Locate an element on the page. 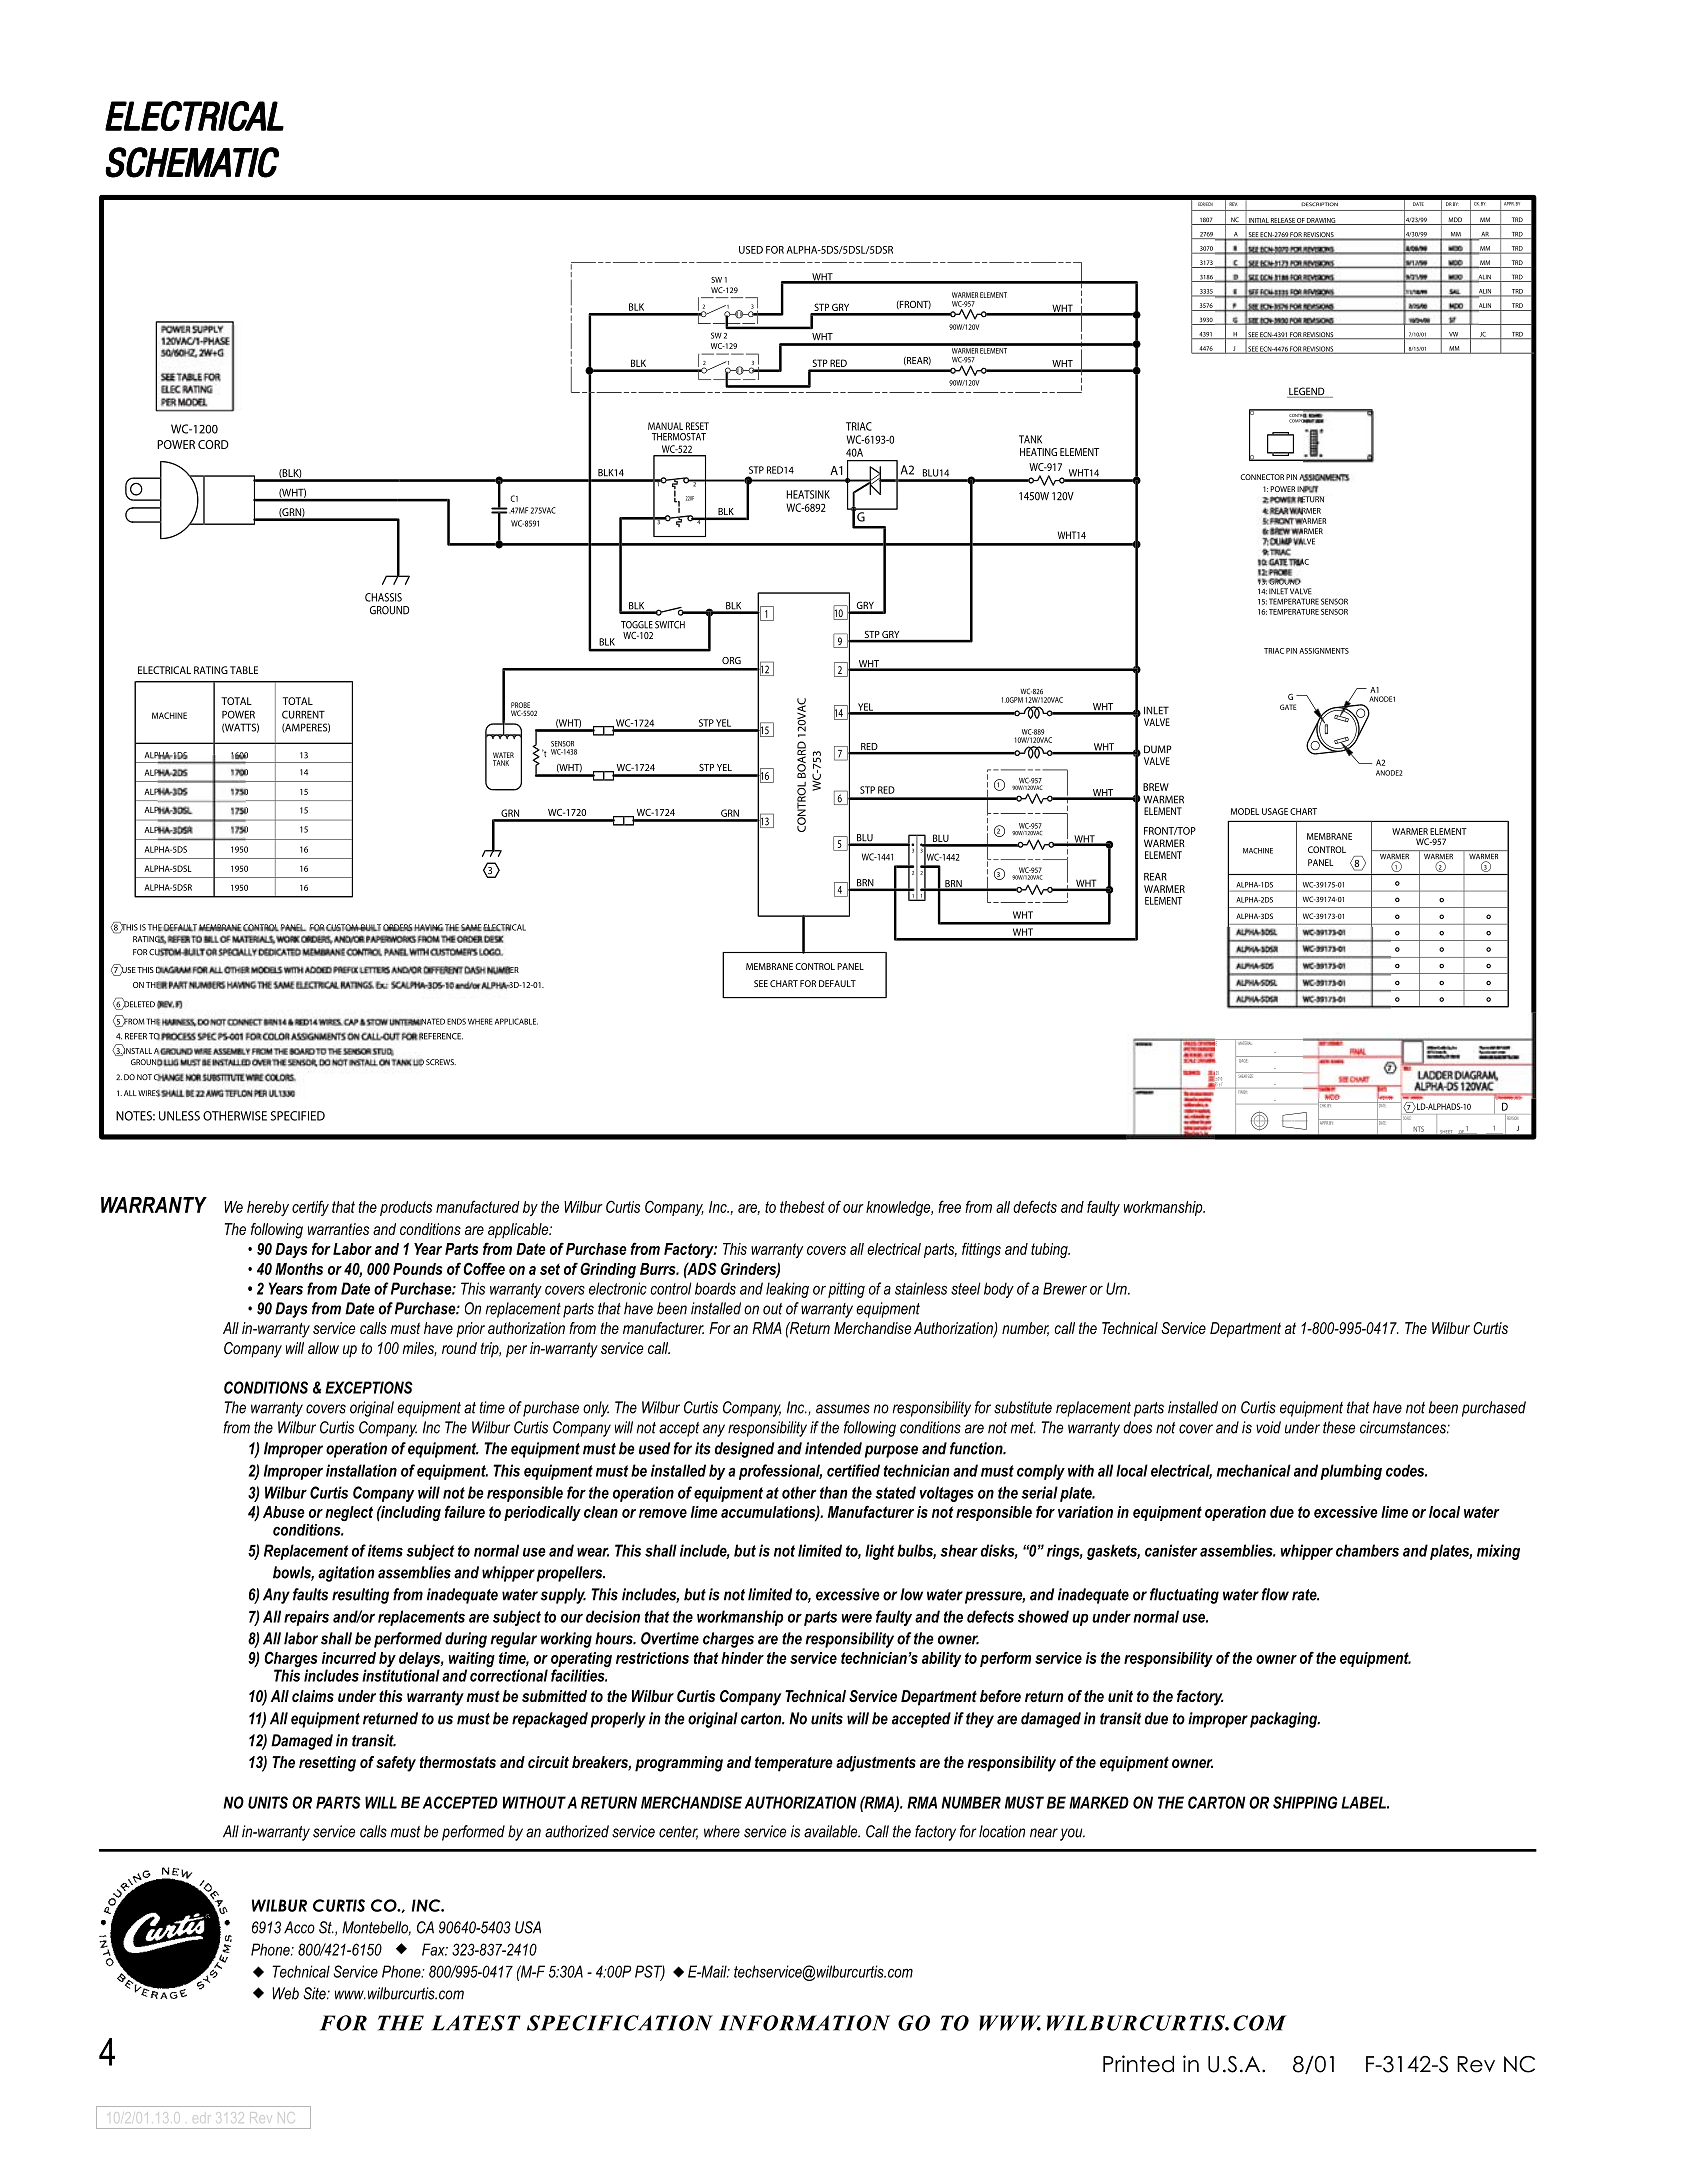 The width and height of the document is (1685, 2180). Printed is located at coordinates (1138, 2064).
